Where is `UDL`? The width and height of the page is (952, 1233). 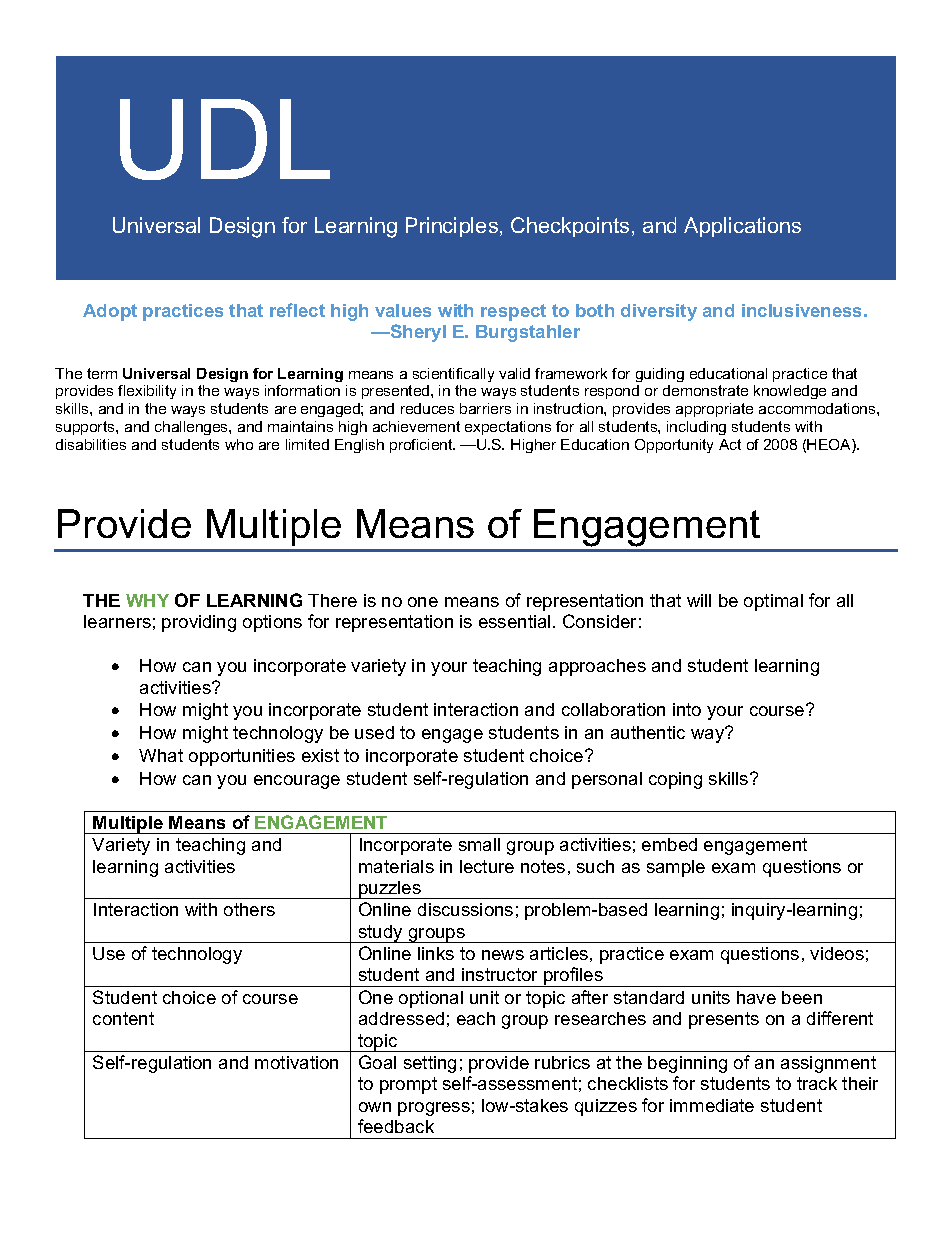
UDL is located at coordinates (225, 139).
